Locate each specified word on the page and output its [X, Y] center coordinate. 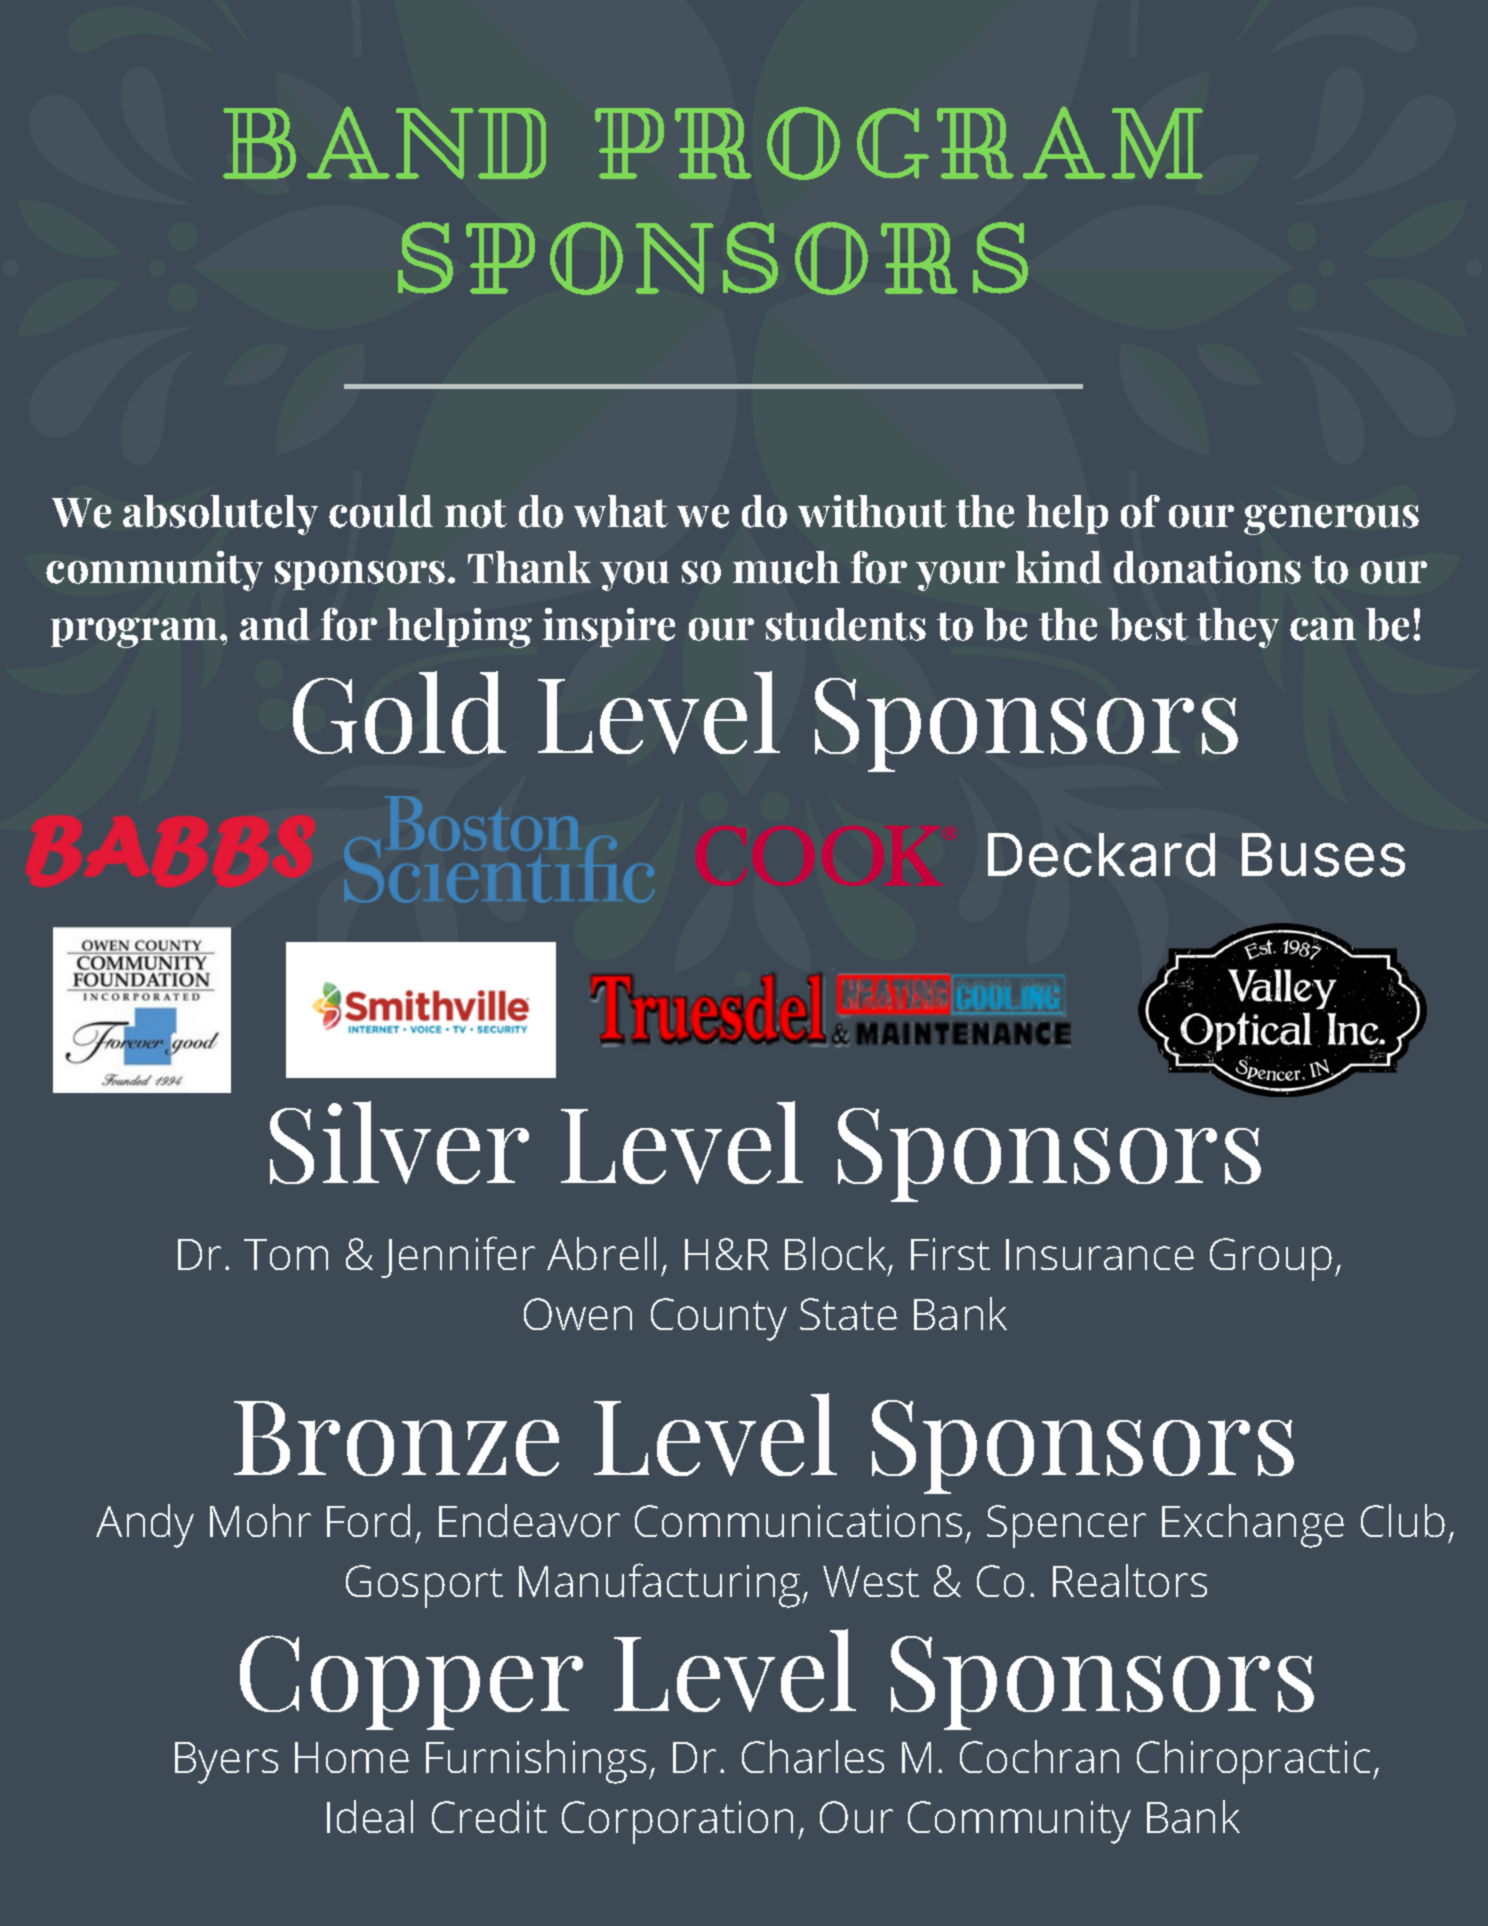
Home [352, 1757]
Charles [813, 1756]
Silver [399, 1142]
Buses [1323, 855]
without [872, 511]
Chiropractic [1253, 1762]
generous [1331, 520]
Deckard [1101, 855]
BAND [384, 142]
